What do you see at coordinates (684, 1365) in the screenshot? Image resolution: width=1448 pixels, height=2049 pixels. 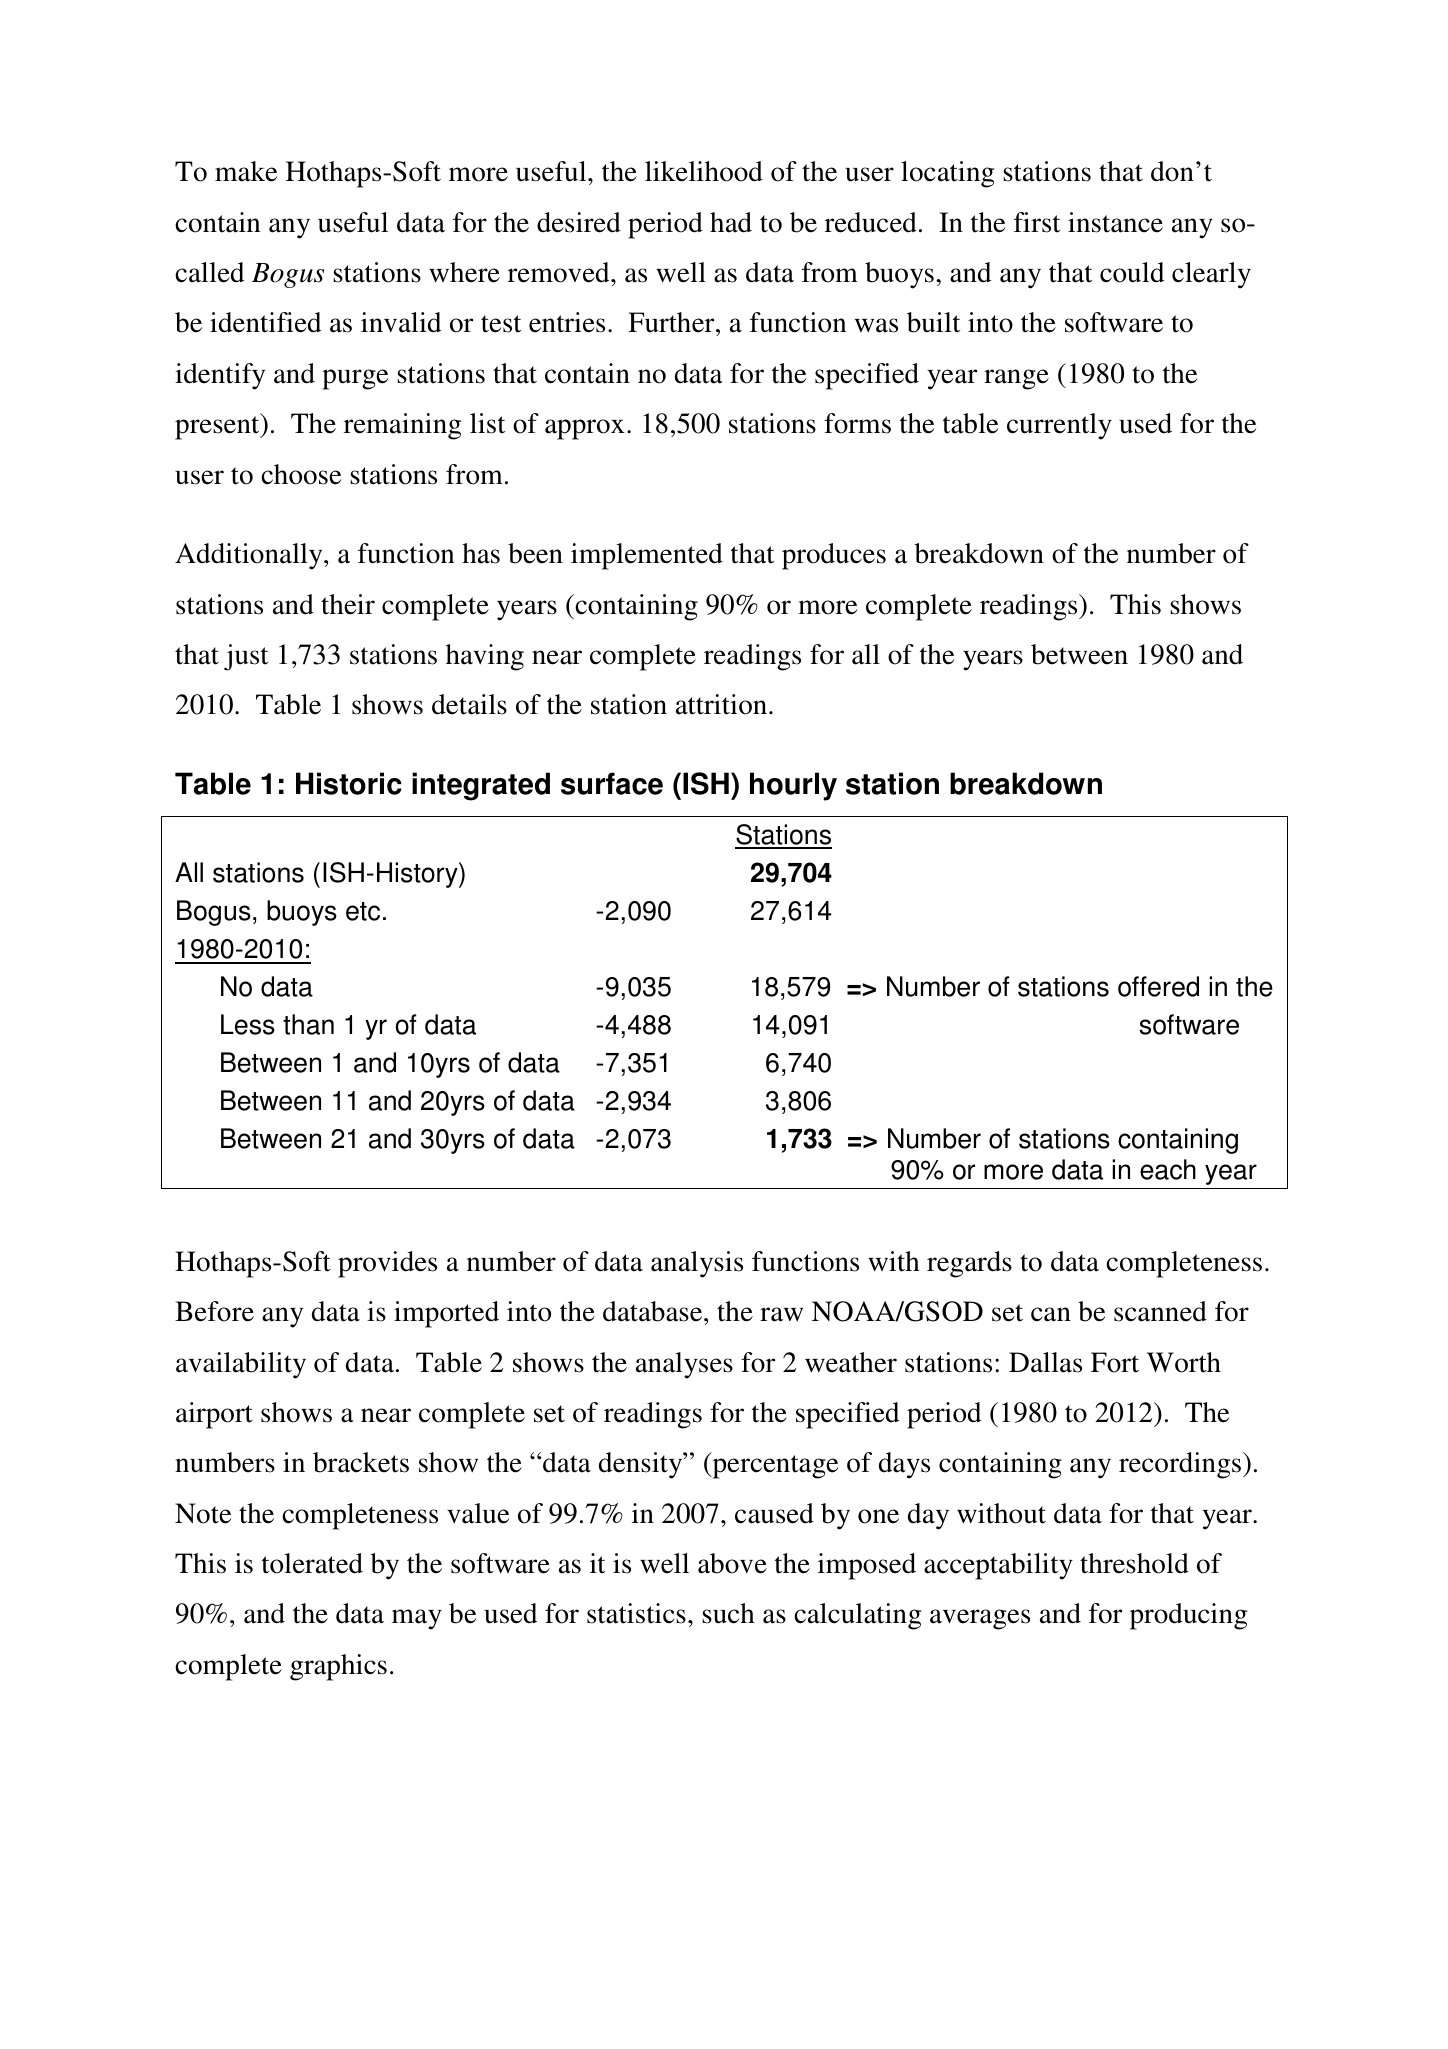 I see `analyses` at bounding box center [684, 1365].
